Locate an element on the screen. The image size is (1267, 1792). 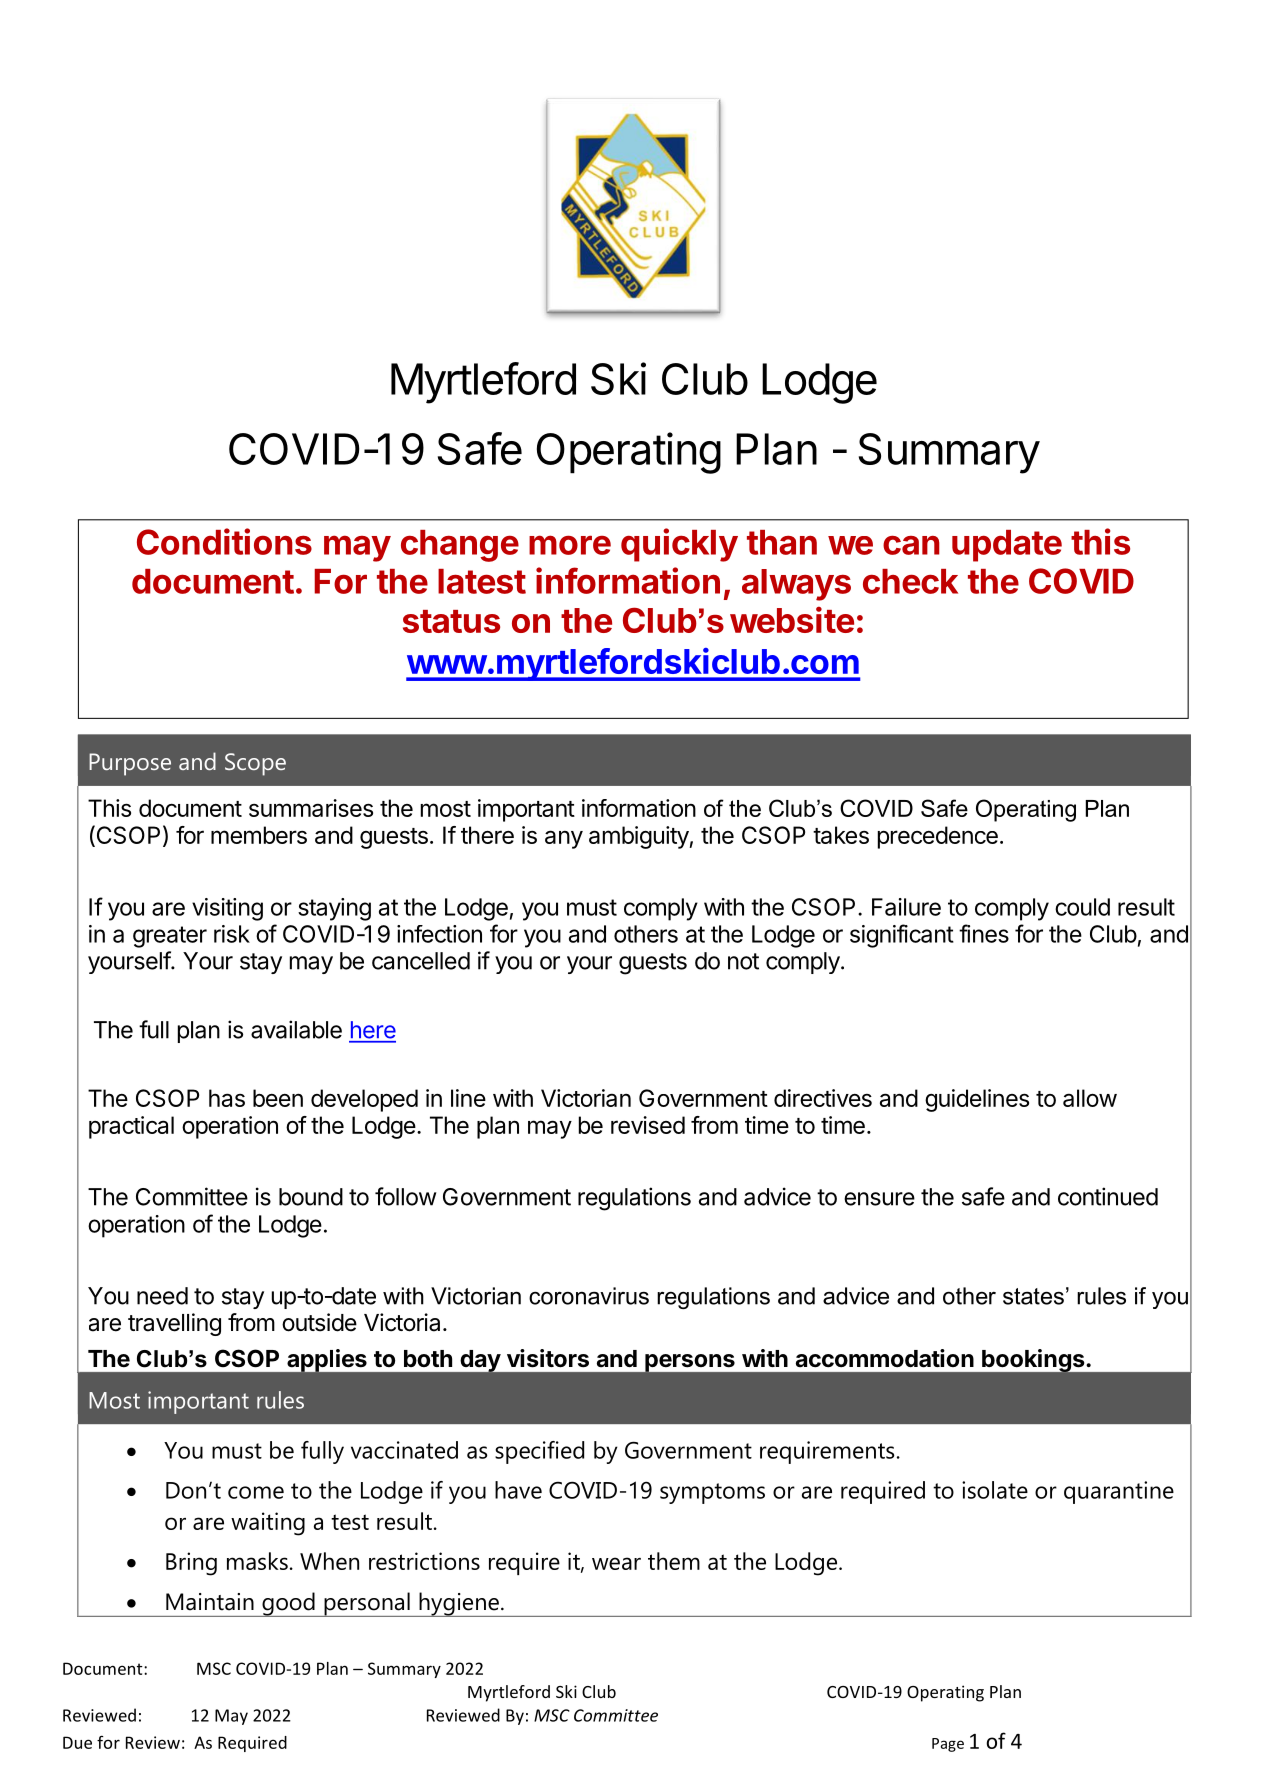
practical is located at coordinates (131, 1127).
